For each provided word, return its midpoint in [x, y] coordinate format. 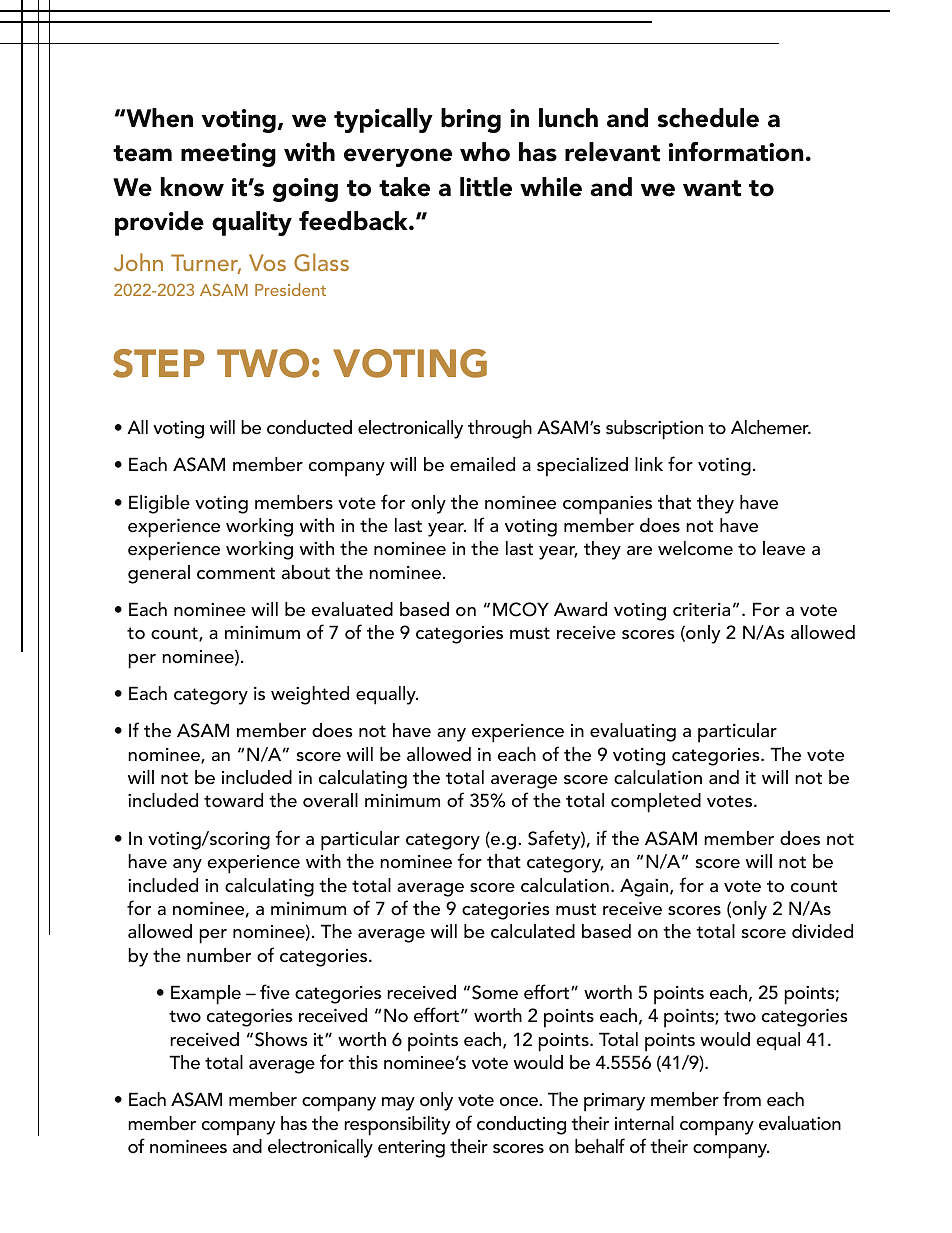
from [742, 1098]
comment [236, 573]
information [736, 152]
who [485, 152]
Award [580, 609]
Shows [281, 1039]
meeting [228, 155]
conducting [521, 1125]
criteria [701, 609]
